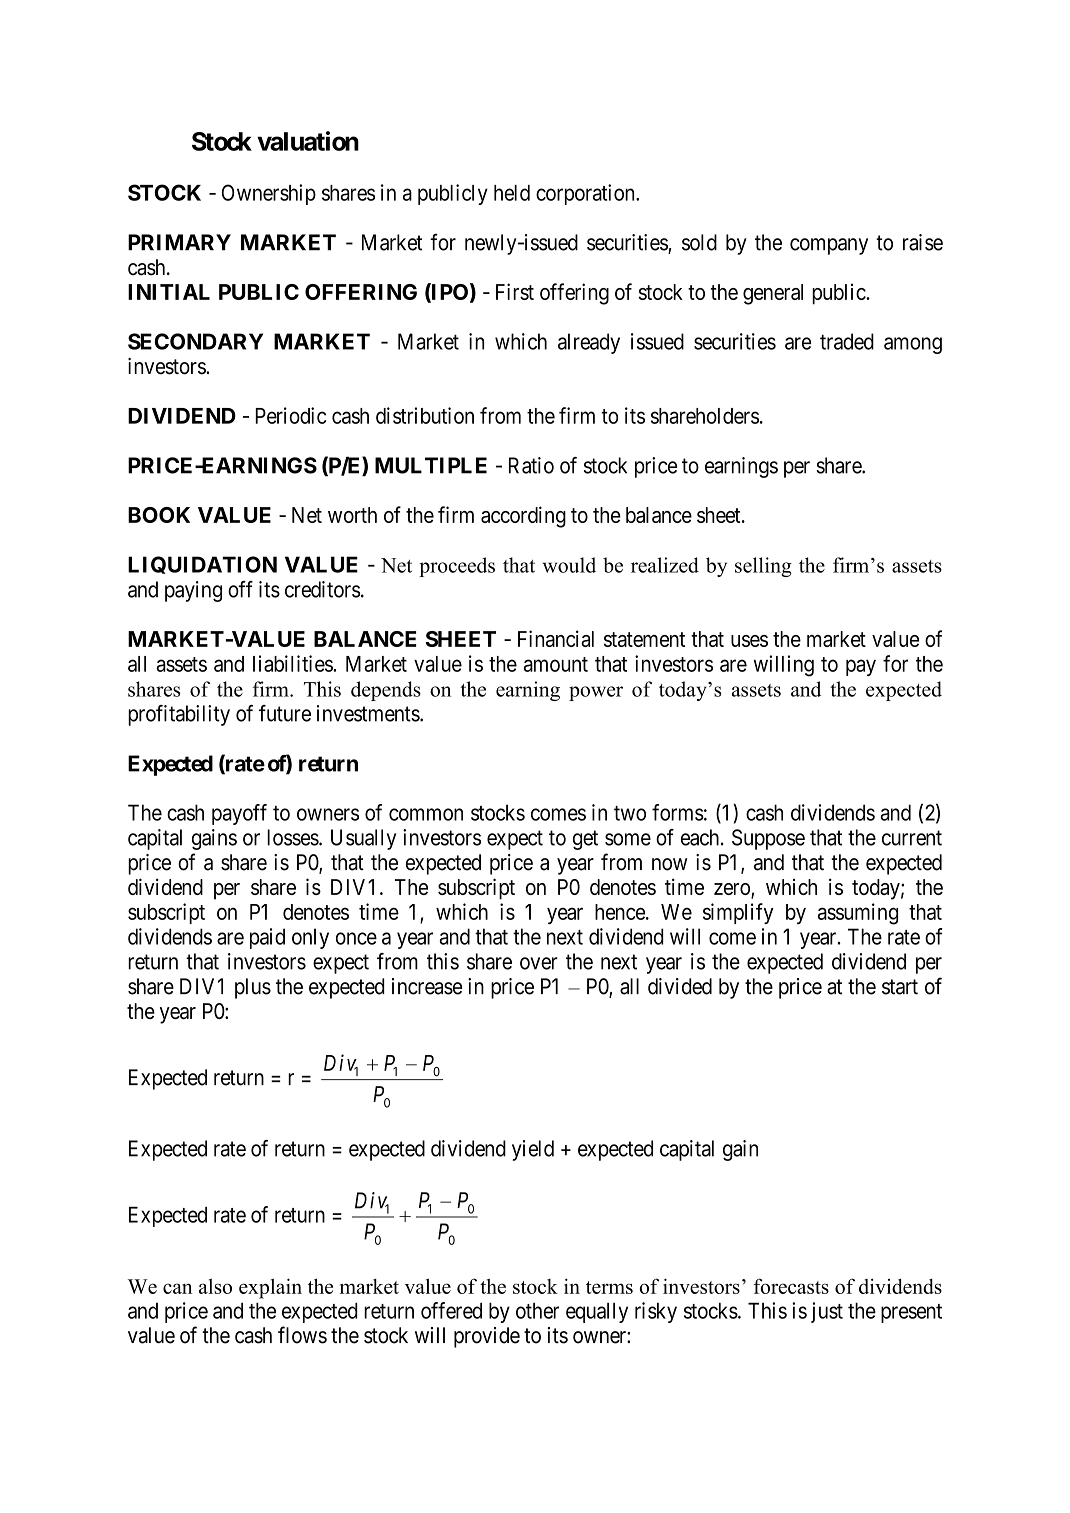  I want to click on held, so click(512, 193).
